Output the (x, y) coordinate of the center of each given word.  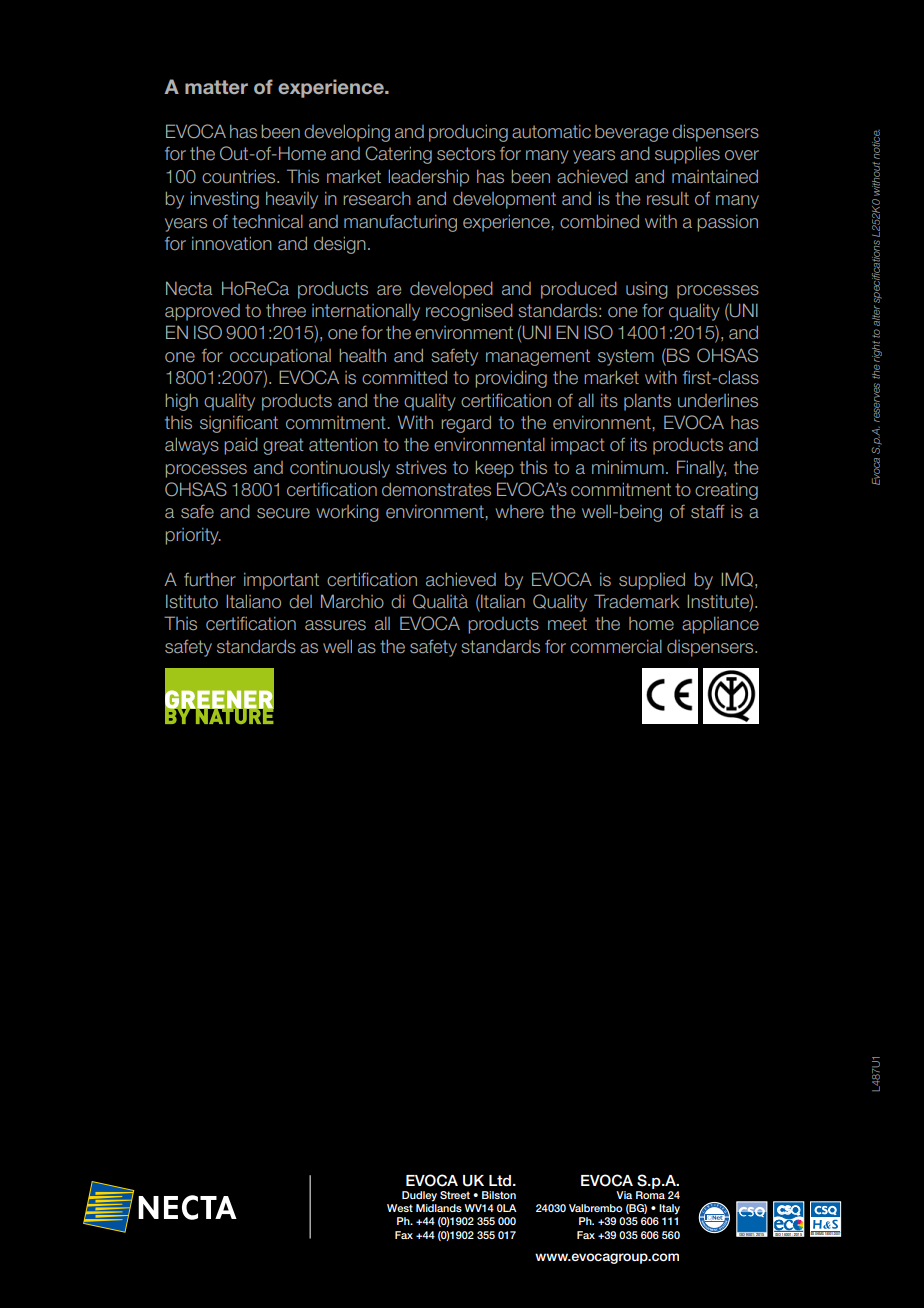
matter (216, 87)
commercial (616, 647)
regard (466, 424)
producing (468, 133)
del (300, 602)
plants (647, 402)
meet (567, 624)
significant (239, 424)
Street (455, 1195)
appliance (720, 625)
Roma (650, 1195)
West (400, 1208)
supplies (687, 155)
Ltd (500, 1181)
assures (335, 625)
